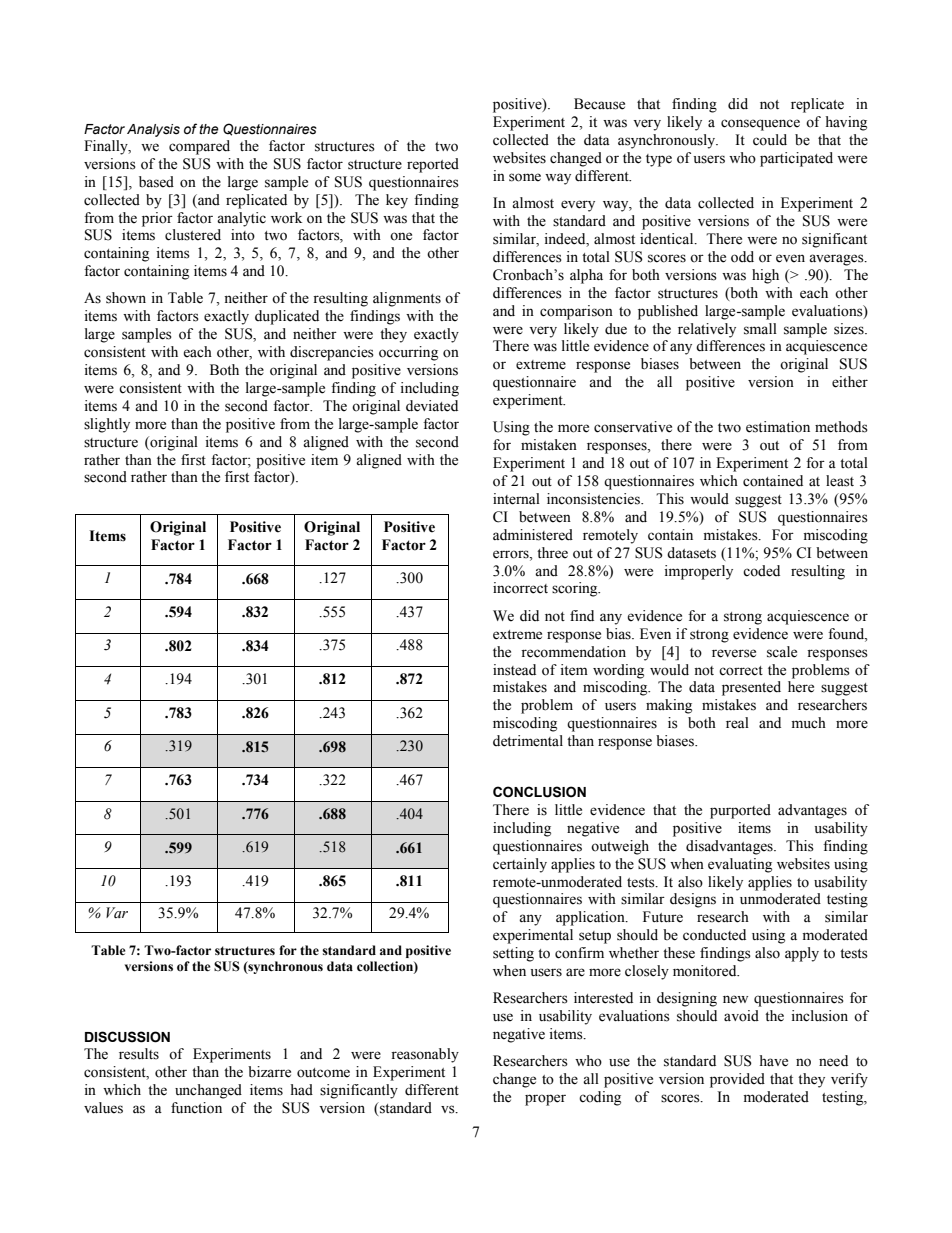 This document has height=1233, width=952. I want to click on compared, so click(199, 147).
